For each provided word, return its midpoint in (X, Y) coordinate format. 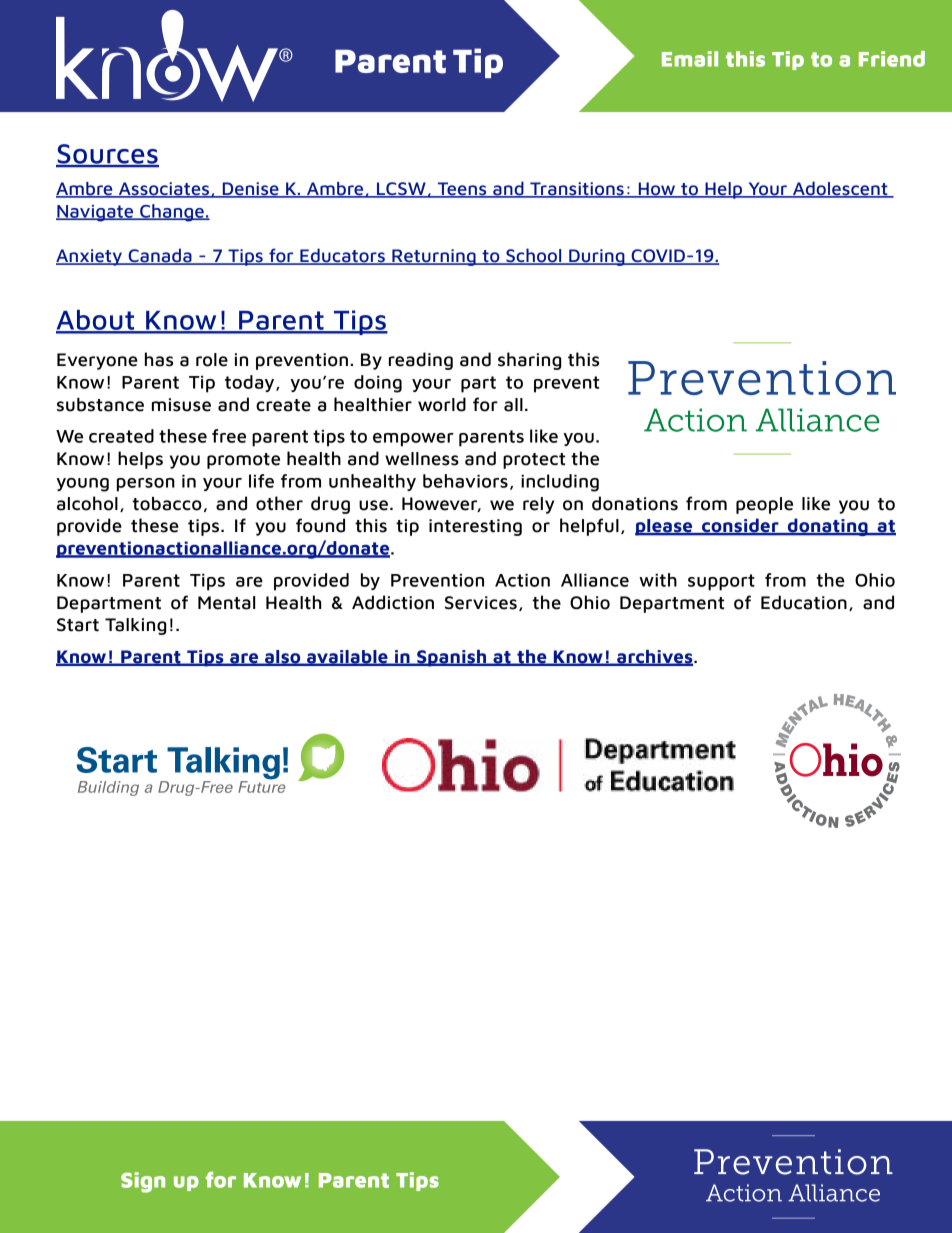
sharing (529, 361)
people (764, 505)
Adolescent (840, 189)
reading (421, 361)
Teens (462, 190)
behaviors (465, 481)
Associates (164, 190)
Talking (135, 626)
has (159, 359)
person (146, 485)
